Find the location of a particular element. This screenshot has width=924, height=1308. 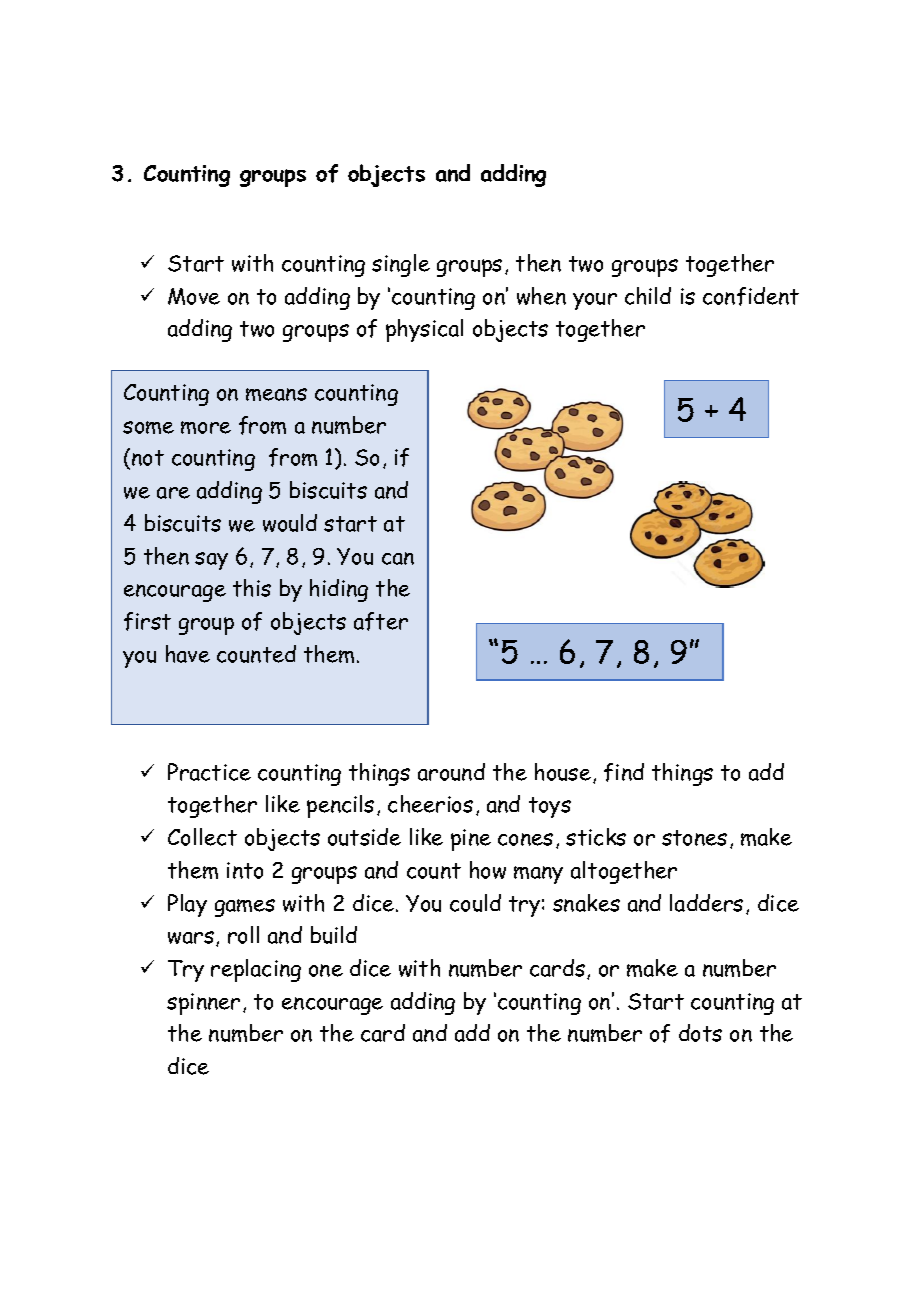

child is located at coordinates (648, 296).
